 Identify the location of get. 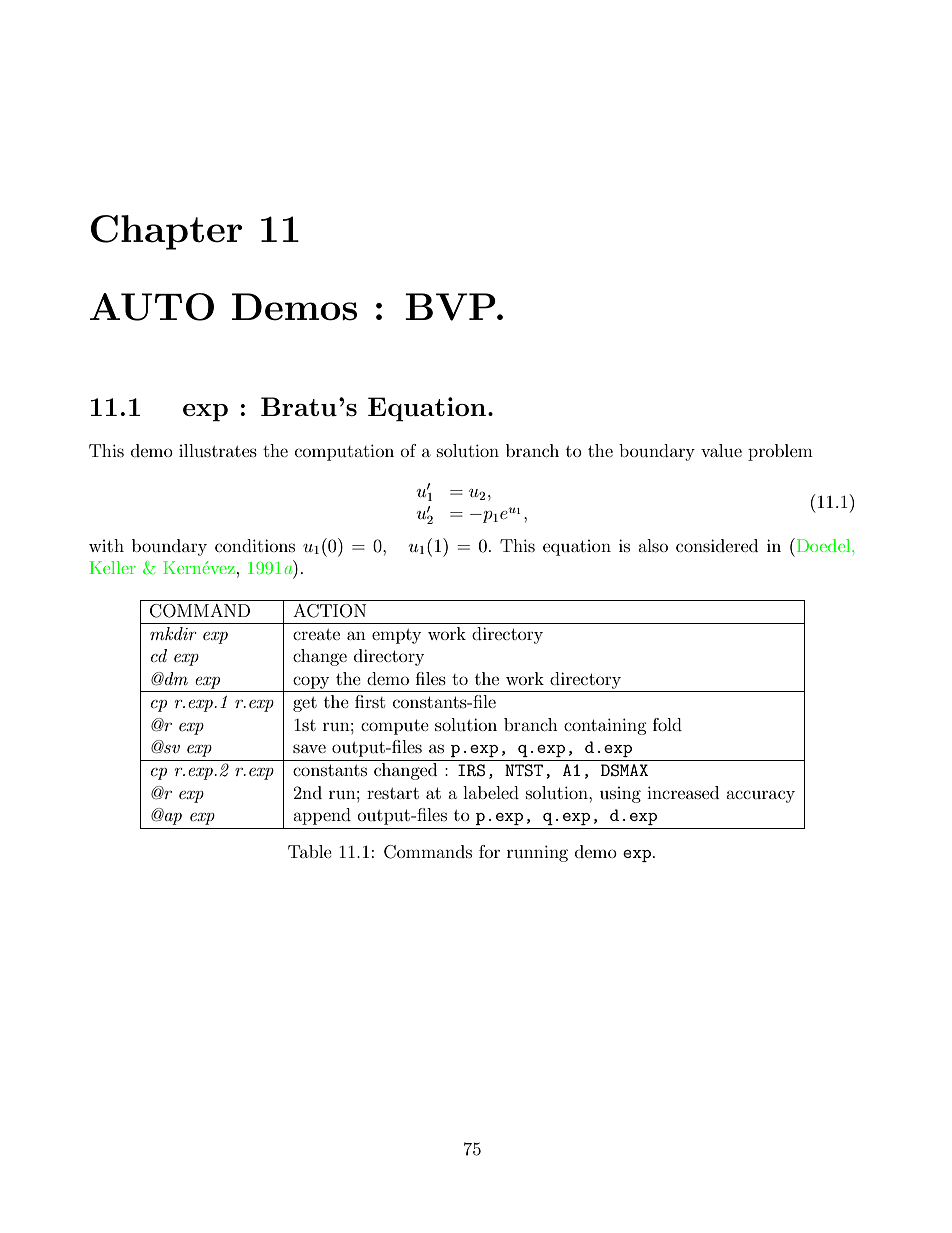
(305, 704).
